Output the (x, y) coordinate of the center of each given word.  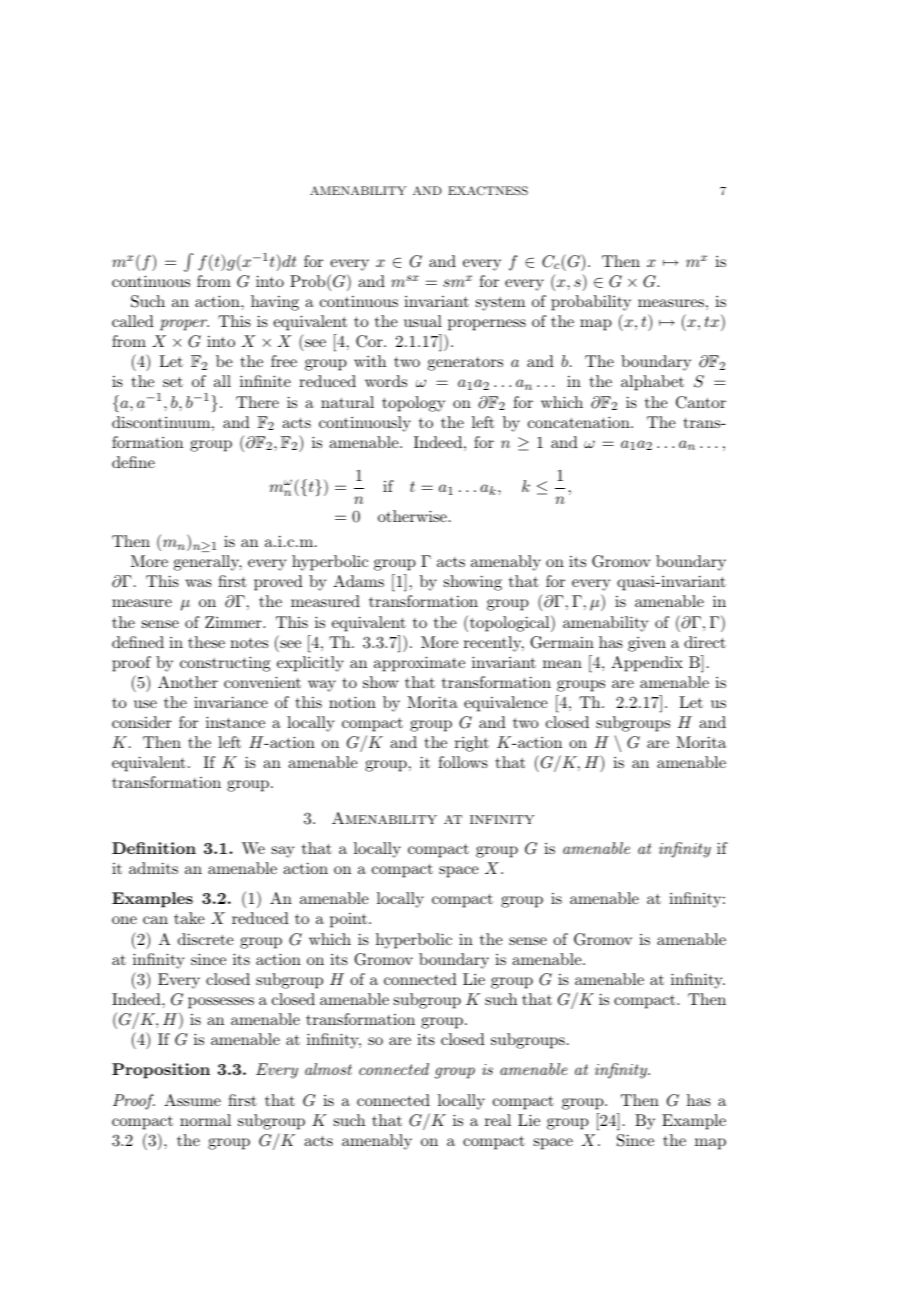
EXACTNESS (488, 191)
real (498, 1120)
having (275, 303)
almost (328, 1069)
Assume (192, 1100)
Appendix (647, 664)
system (500, 304)
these (206, 642)
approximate (419, 664)
